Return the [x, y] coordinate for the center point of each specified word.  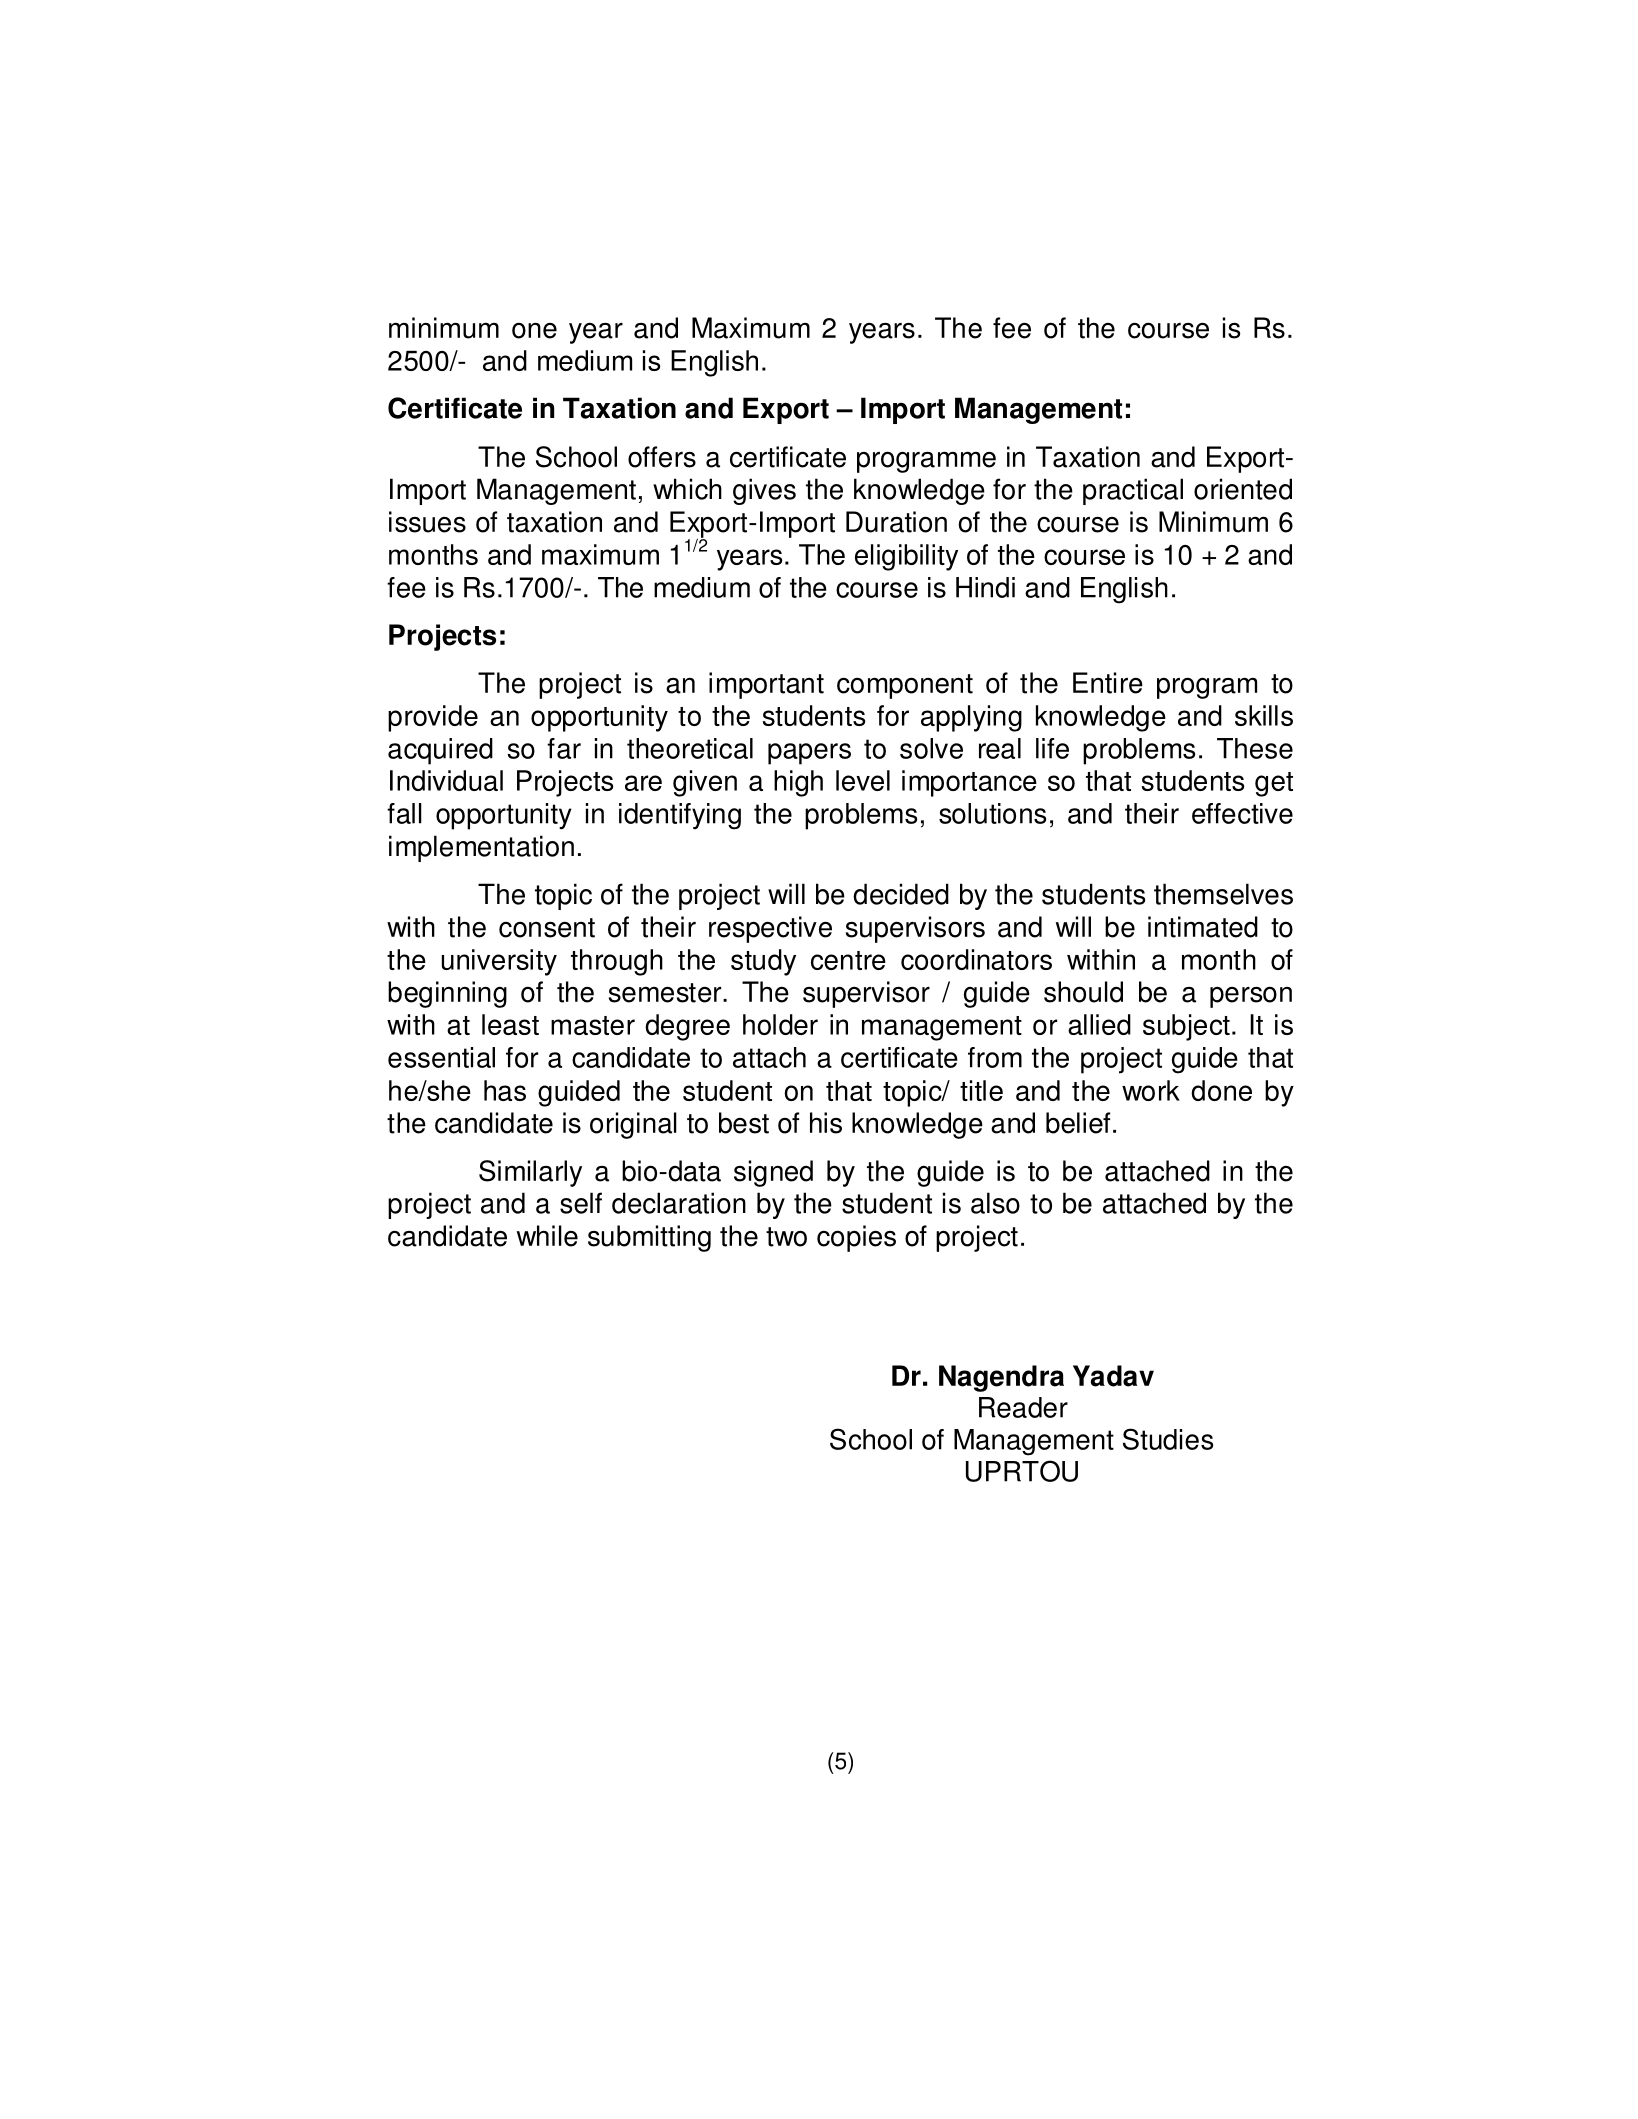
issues [427, 522]
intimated [1203, 927]
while [547, 1236]
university [499, 962]
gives [764, 491]
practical [1133, 491]
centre [848, 960]
